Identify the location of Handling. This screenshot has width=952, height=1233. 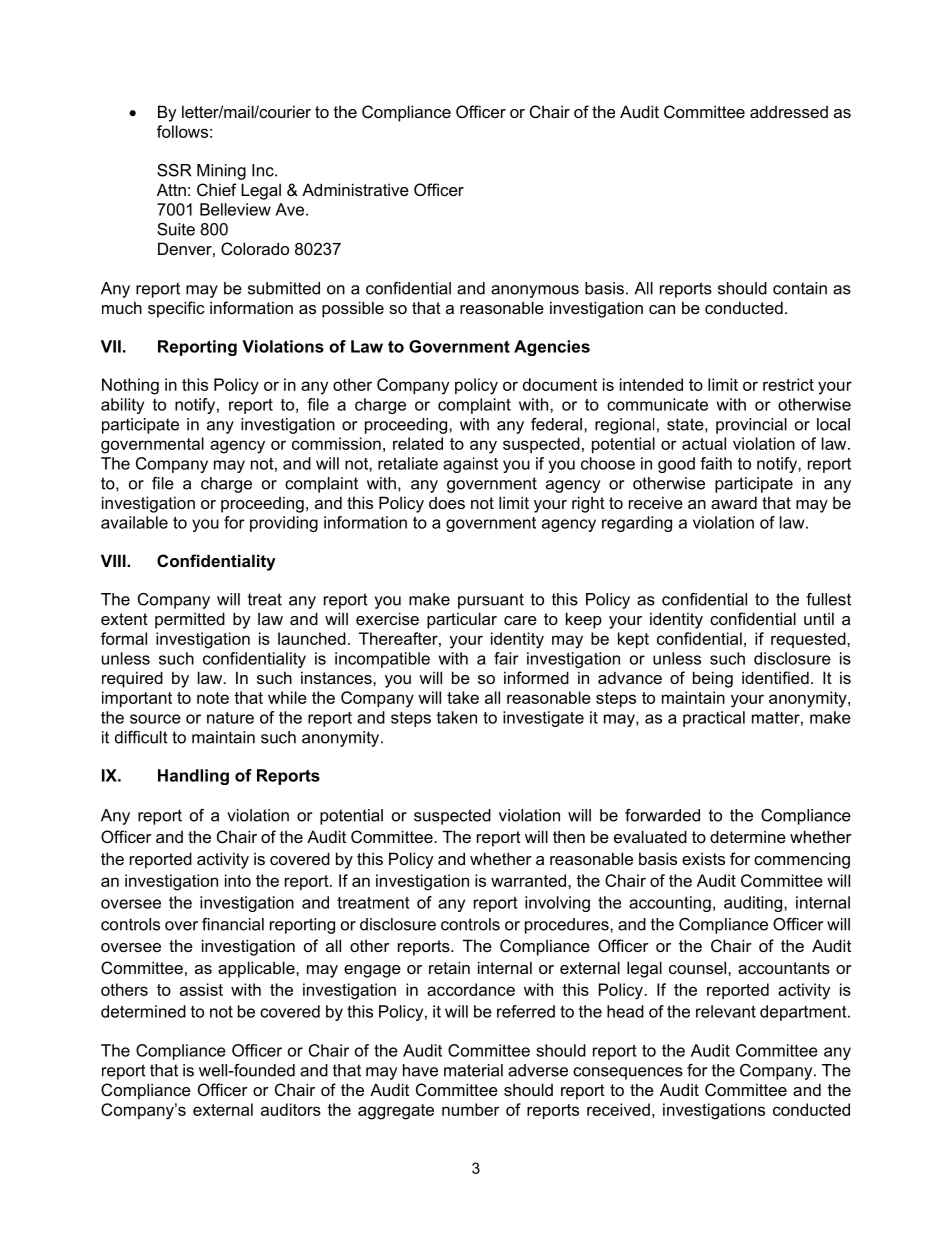
(193, 777).
